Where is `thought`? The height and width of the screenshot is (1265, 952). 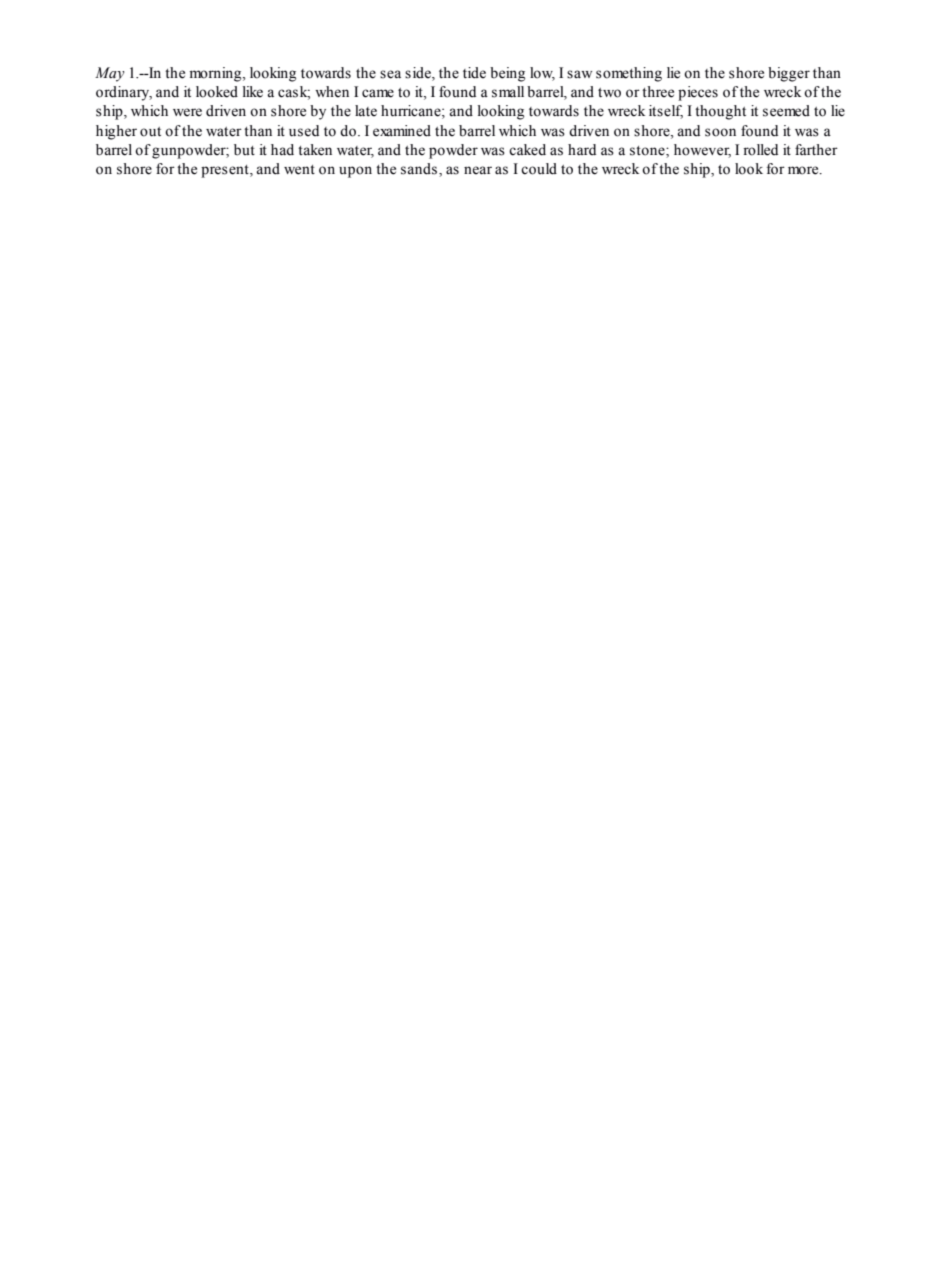
thought is located at coordinates (720, 112).
